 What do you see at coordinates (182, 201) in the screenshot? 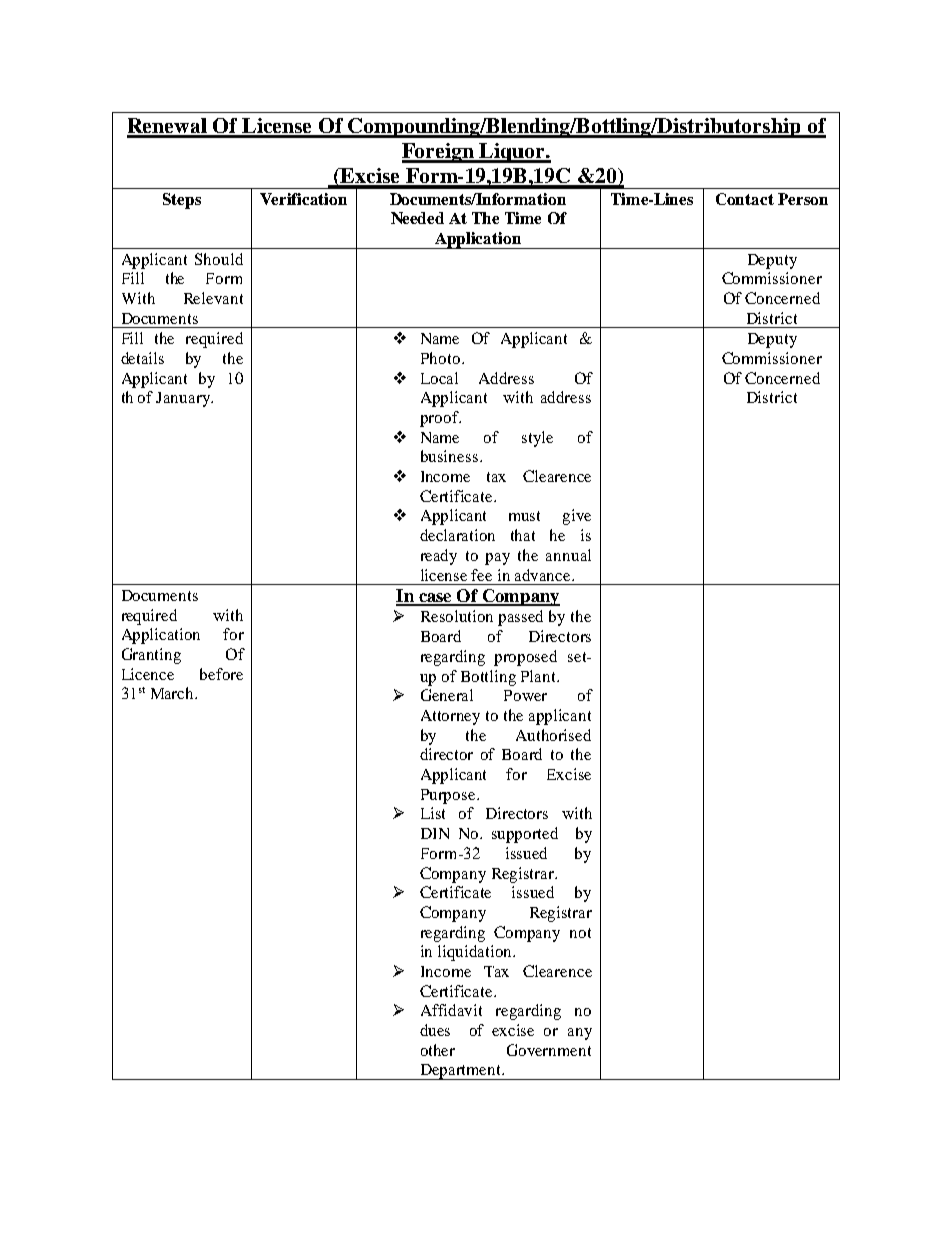
I see `Steps` at bounding box center [182, 201].
